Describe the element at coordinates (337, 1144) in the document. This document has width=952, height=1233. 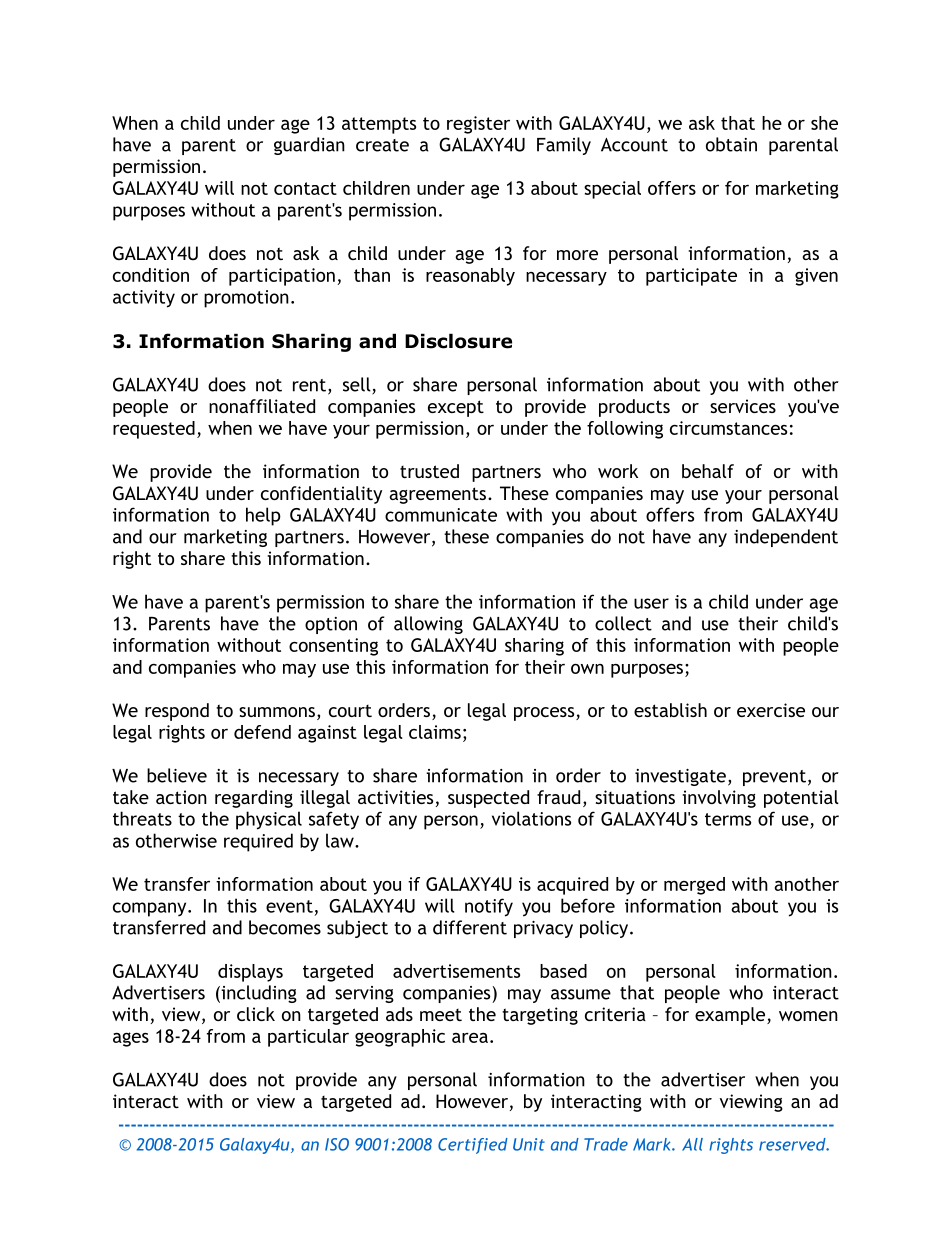
I see `ISO` at that location.
